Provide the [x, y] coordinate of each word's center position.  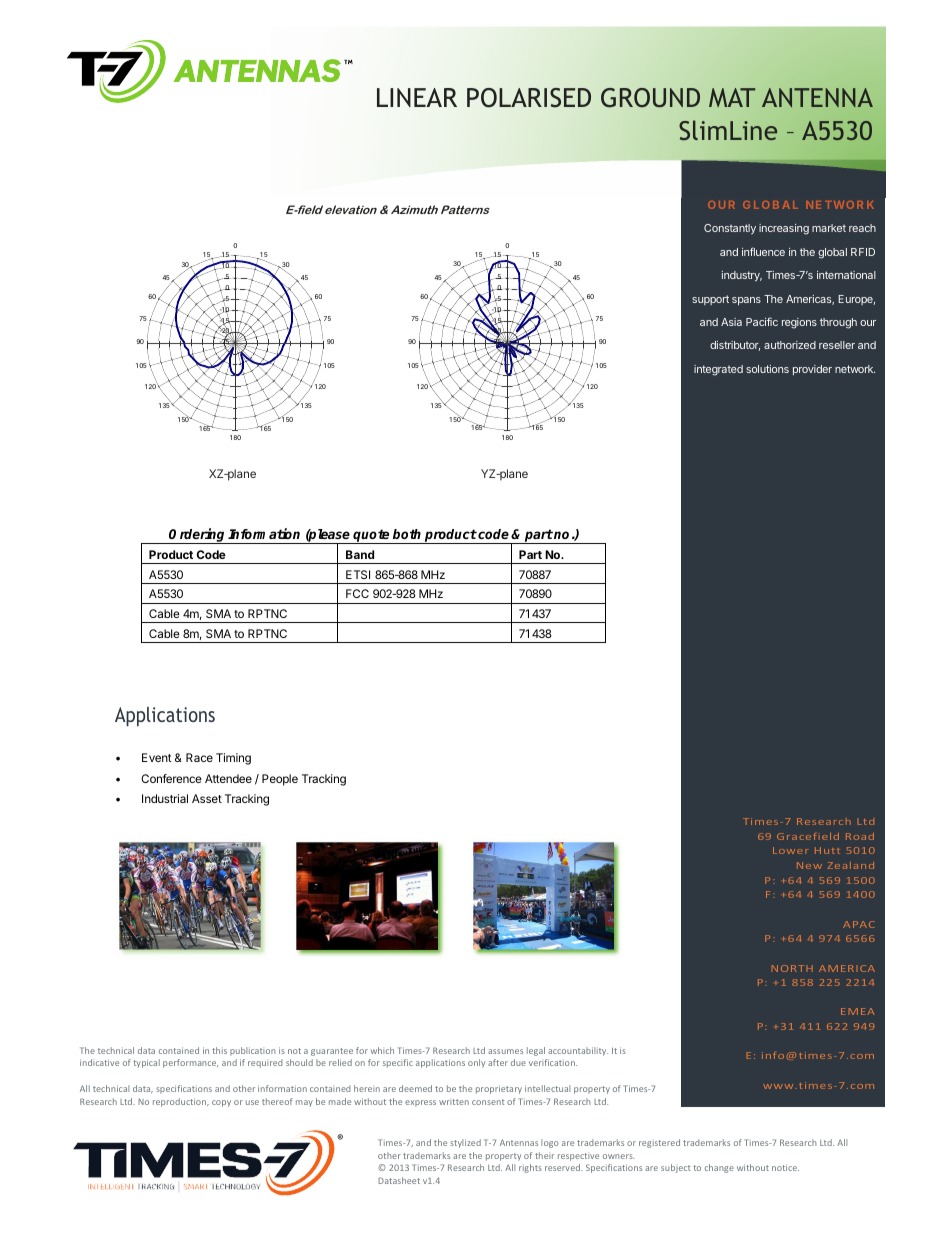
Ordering [198, 536]
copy [221, 1103]
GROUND [650, 98]
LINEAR [417, 97]
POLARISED [529, 98]
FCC [357, 593]
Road [860, 836]
